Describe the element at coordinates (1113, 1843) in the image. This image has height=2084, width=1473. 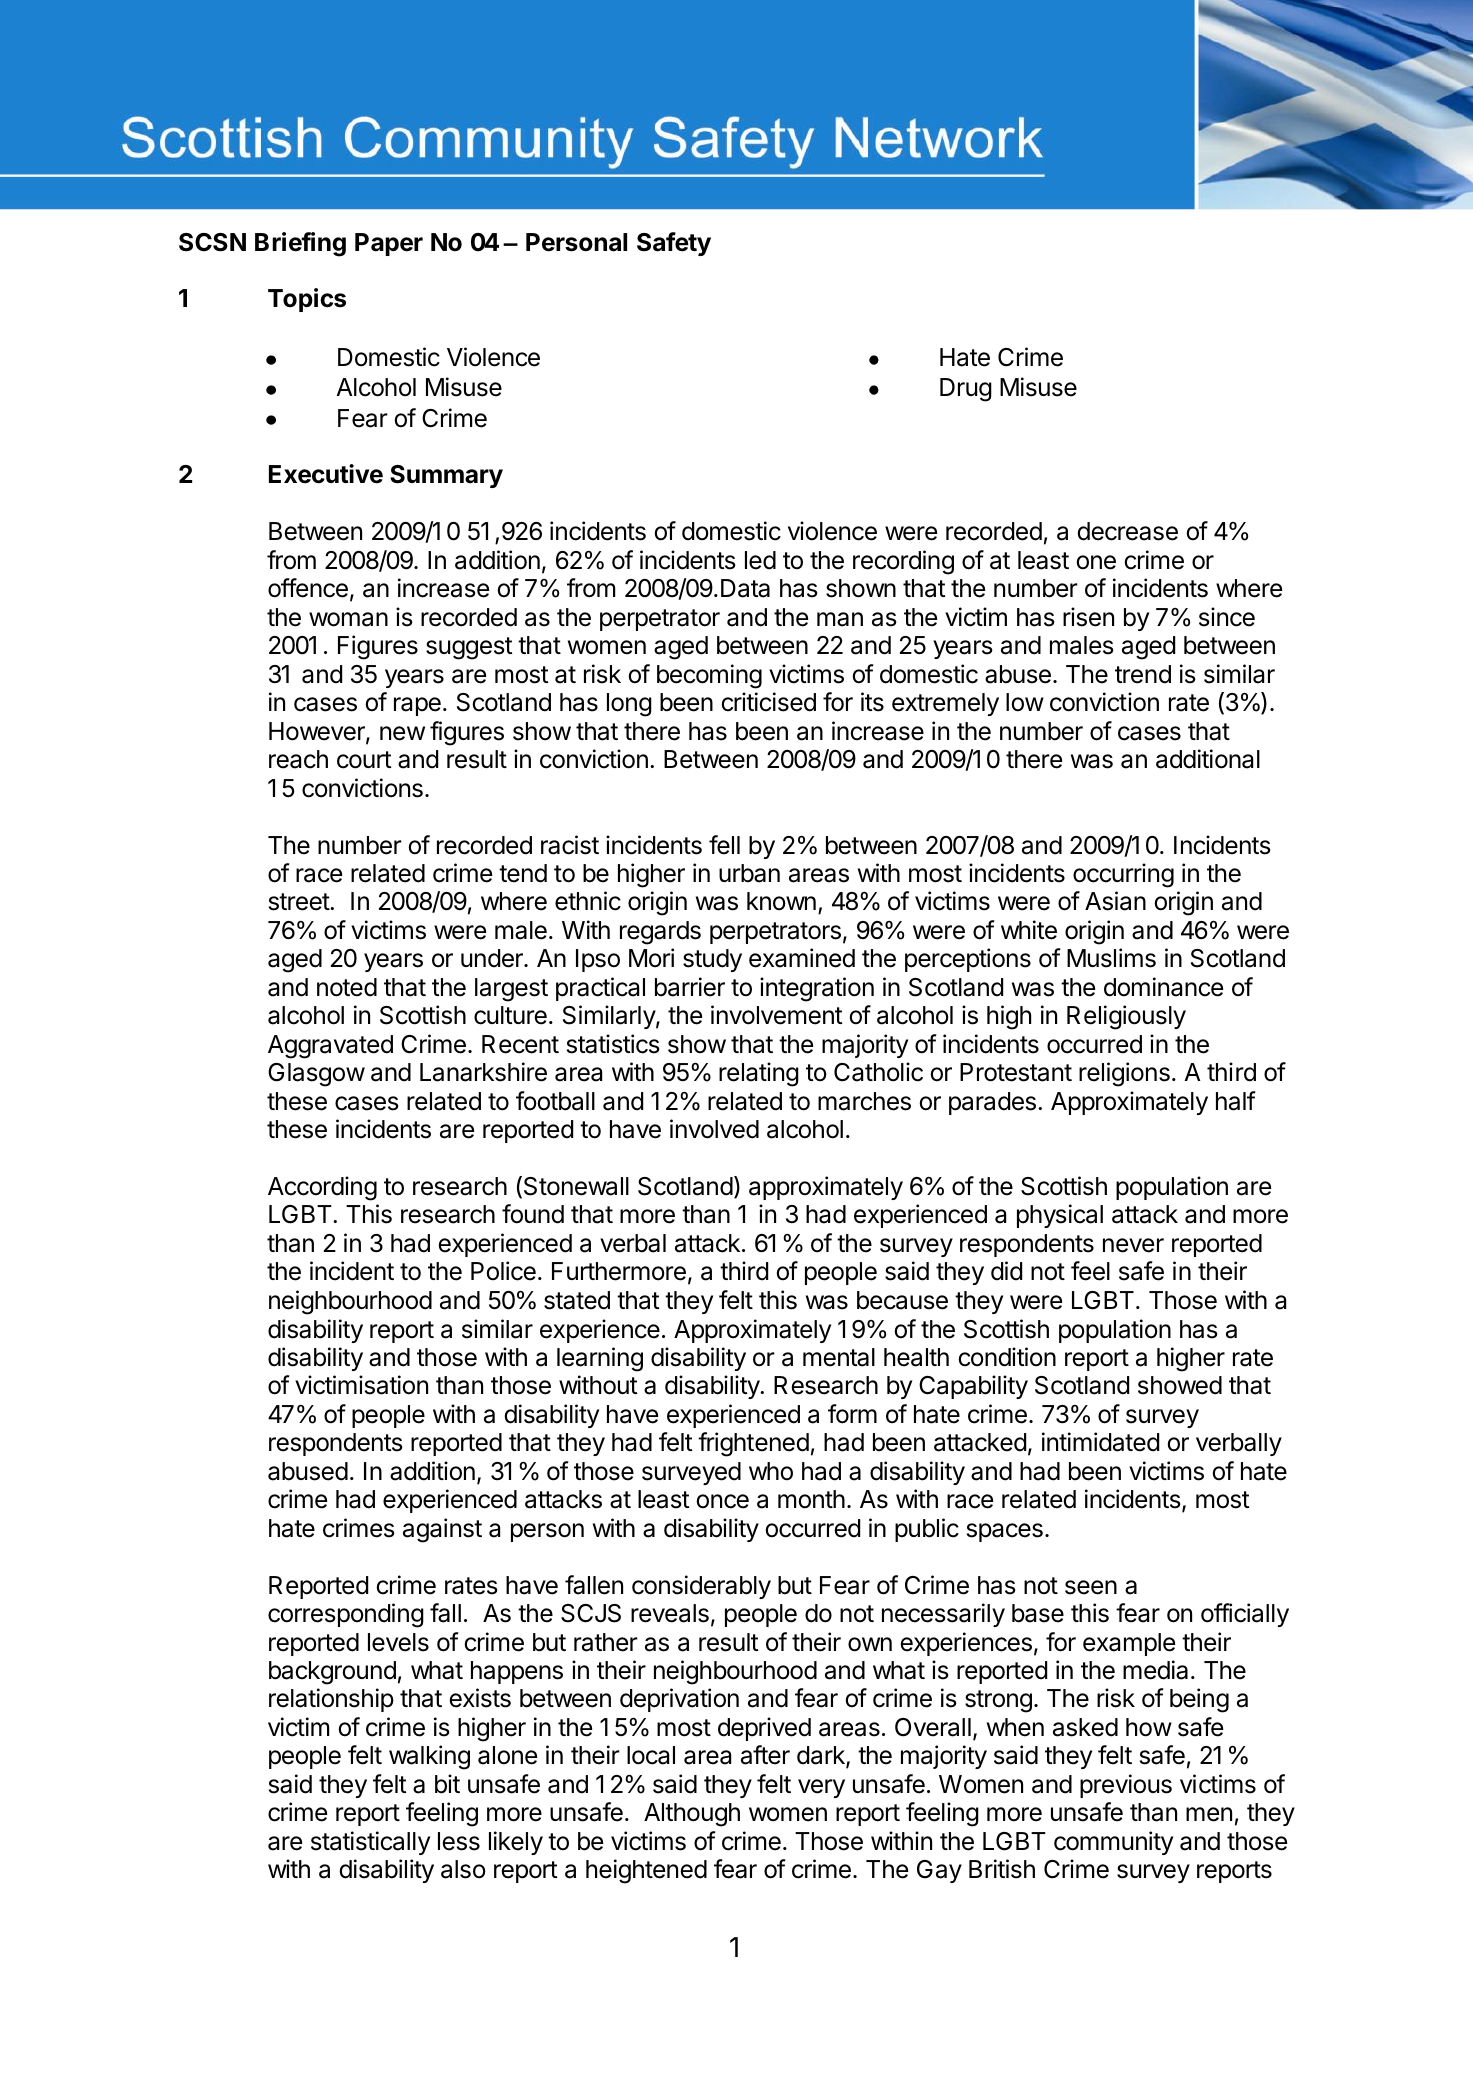
I see `community` at that location.
